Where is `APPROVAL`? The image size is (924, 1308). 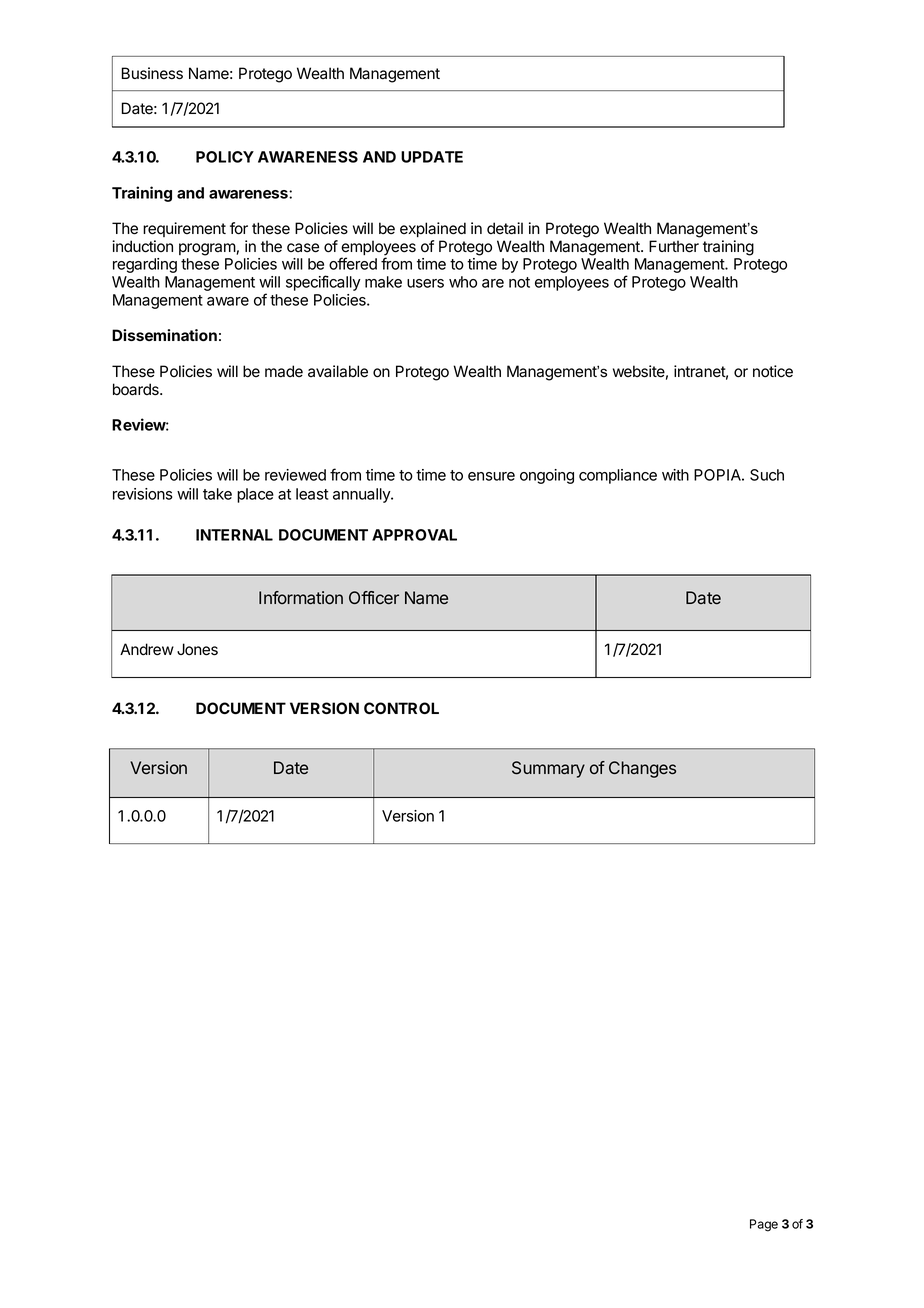 APPROVAL is located at coordinates (414, 535).
